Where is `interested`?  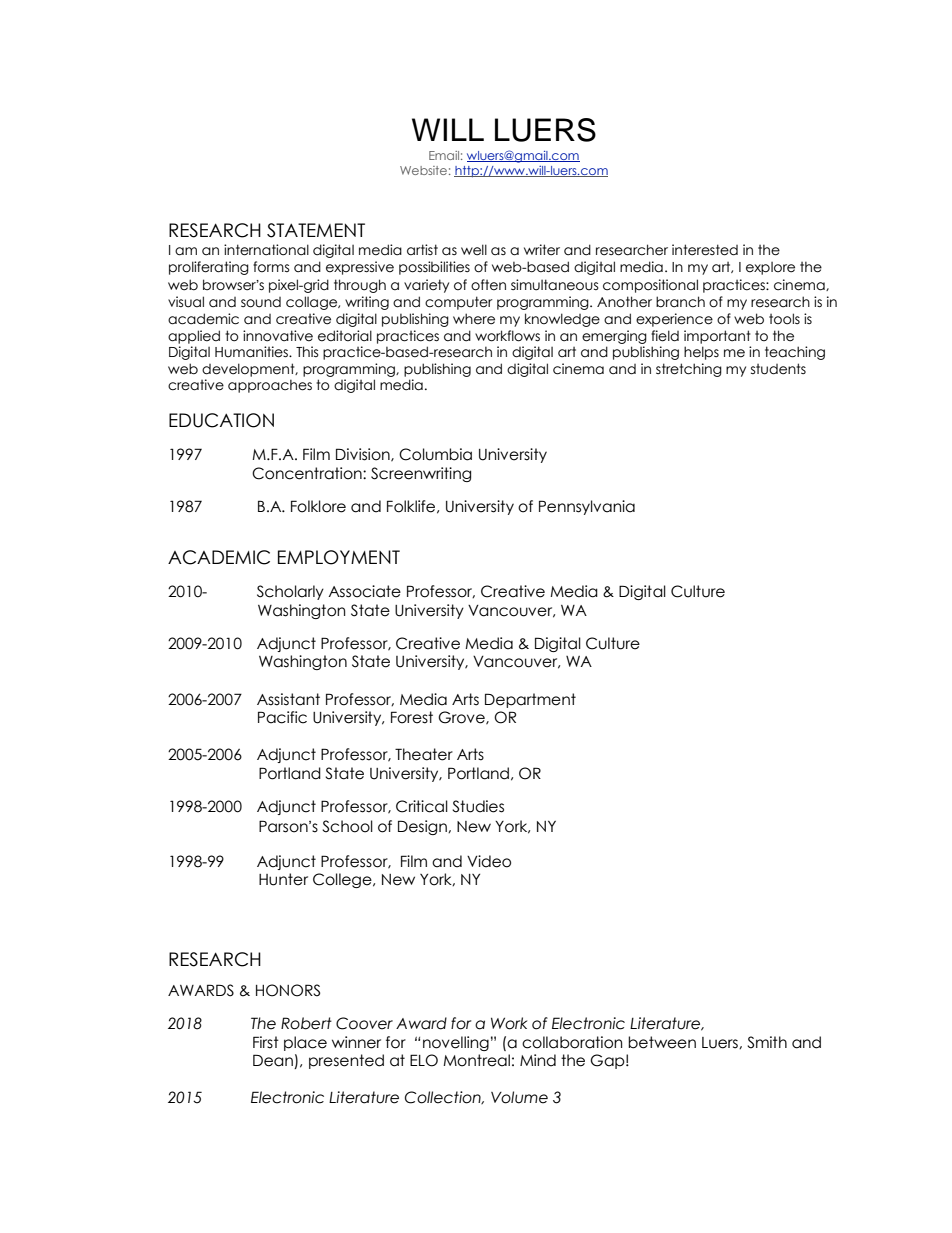
interested is located at coordinates (705, 250).
